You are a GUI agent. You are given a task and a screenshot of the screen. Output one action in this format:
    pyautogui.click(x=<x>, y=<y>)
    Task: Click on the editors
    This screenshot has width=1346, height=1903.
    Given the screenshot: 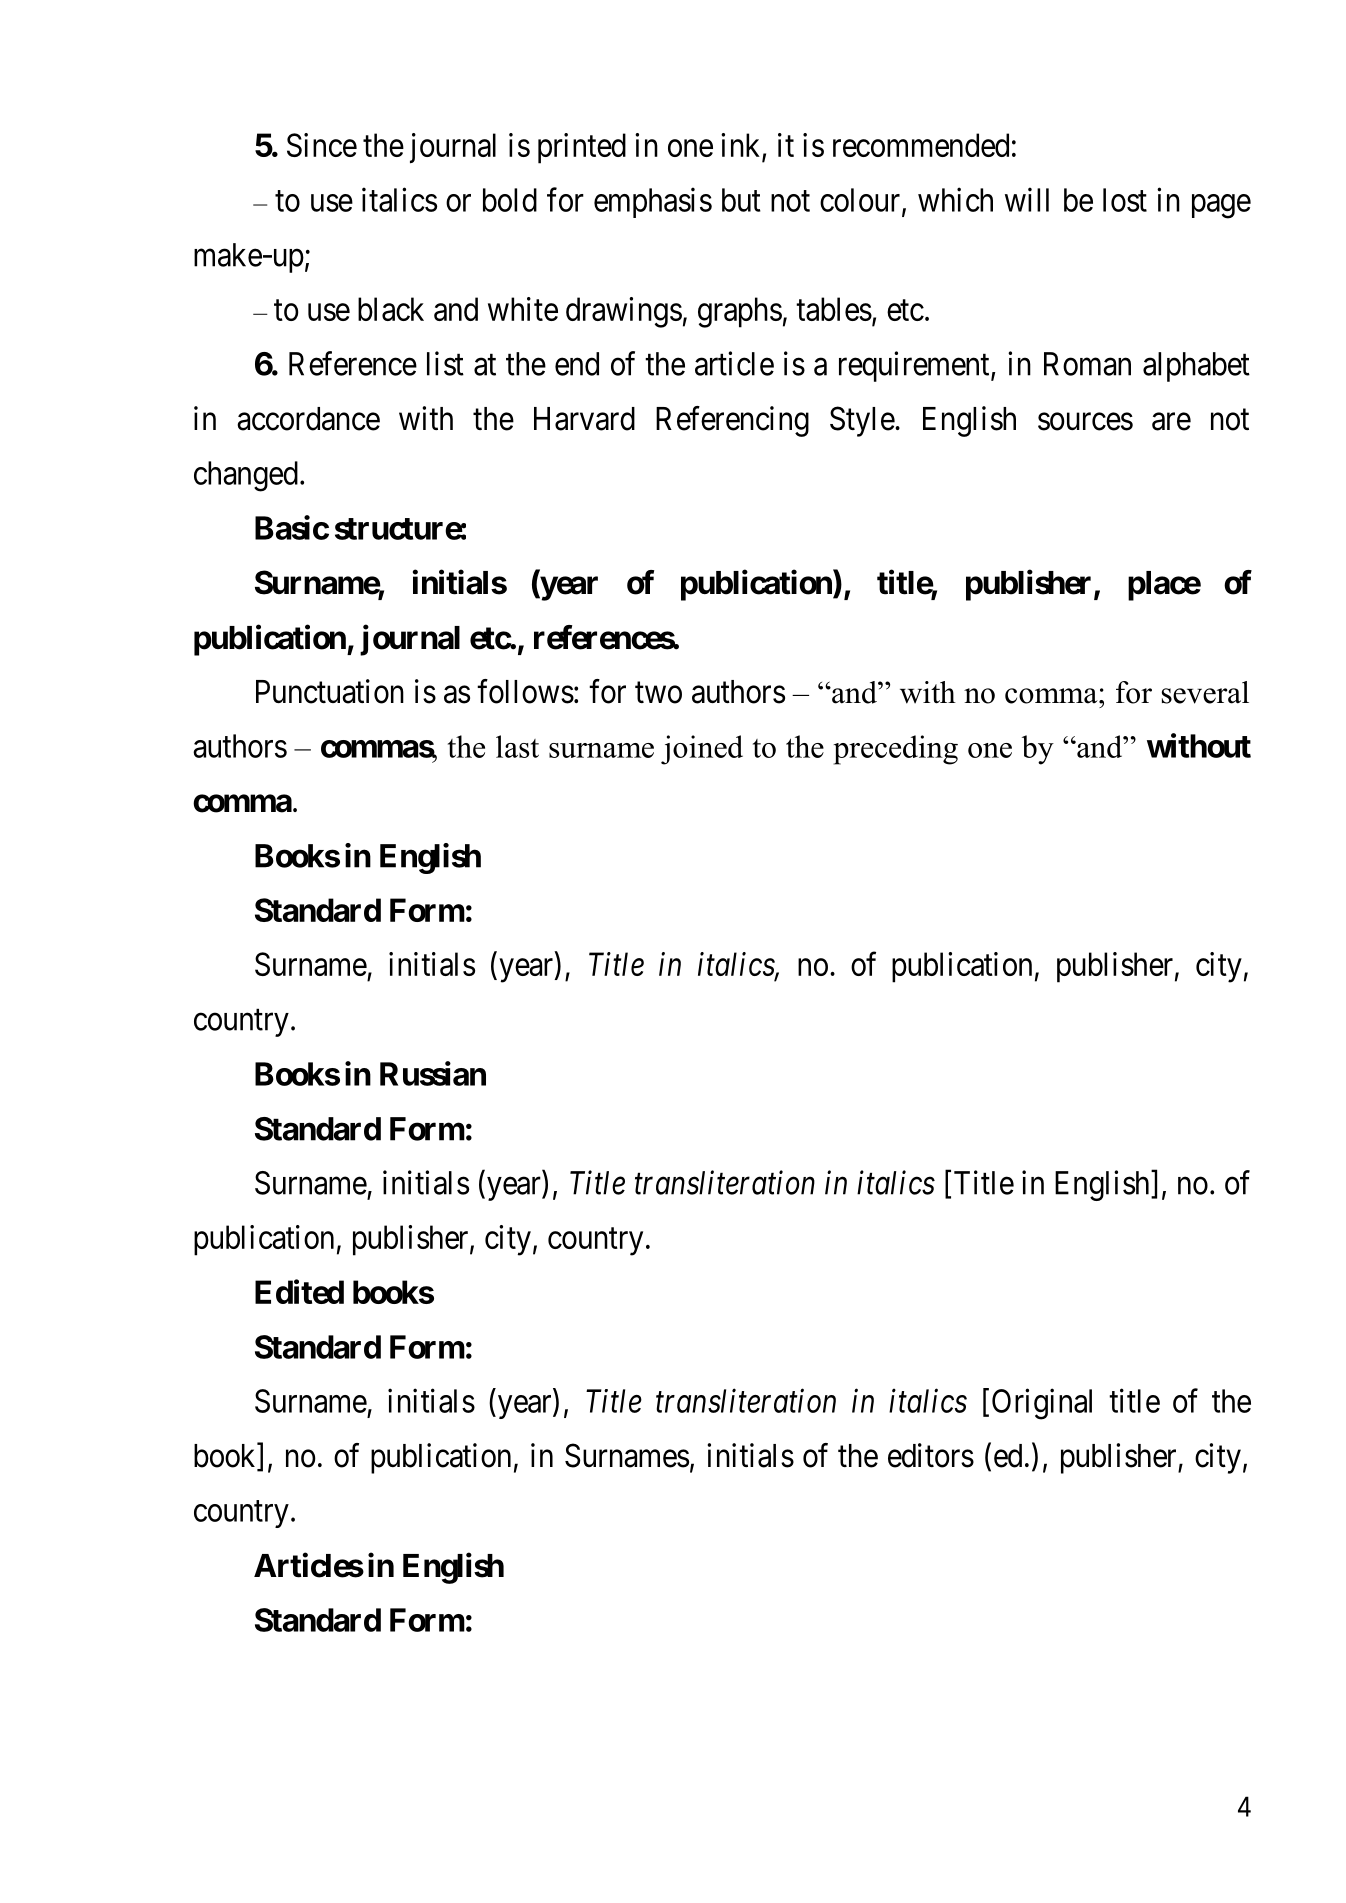 What is the action you would take?
    pyautogui.click(x=931, y=1455)
